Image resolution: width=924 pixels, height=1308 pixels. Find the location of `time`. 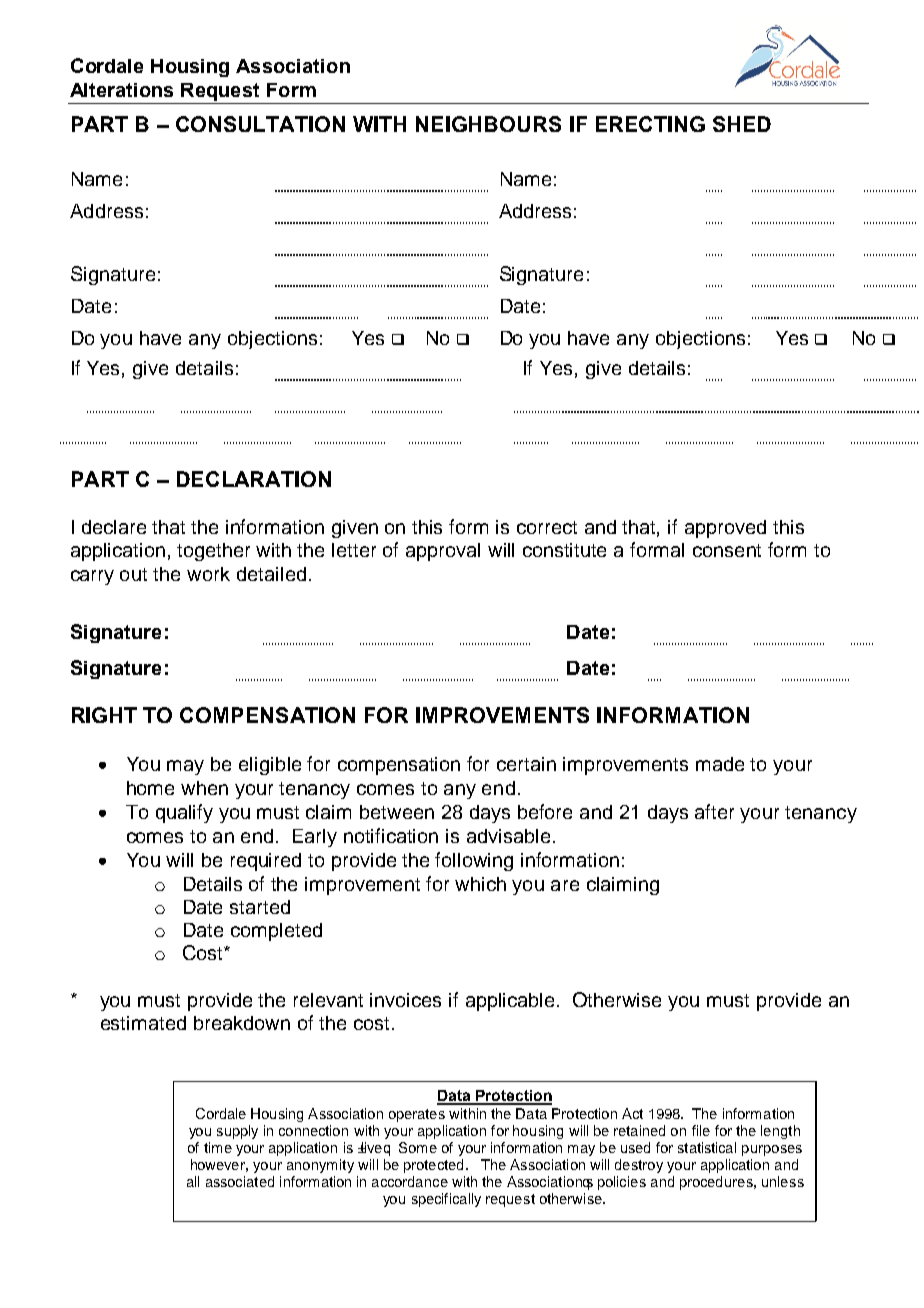

time is located at coordinates (218, 1147).
